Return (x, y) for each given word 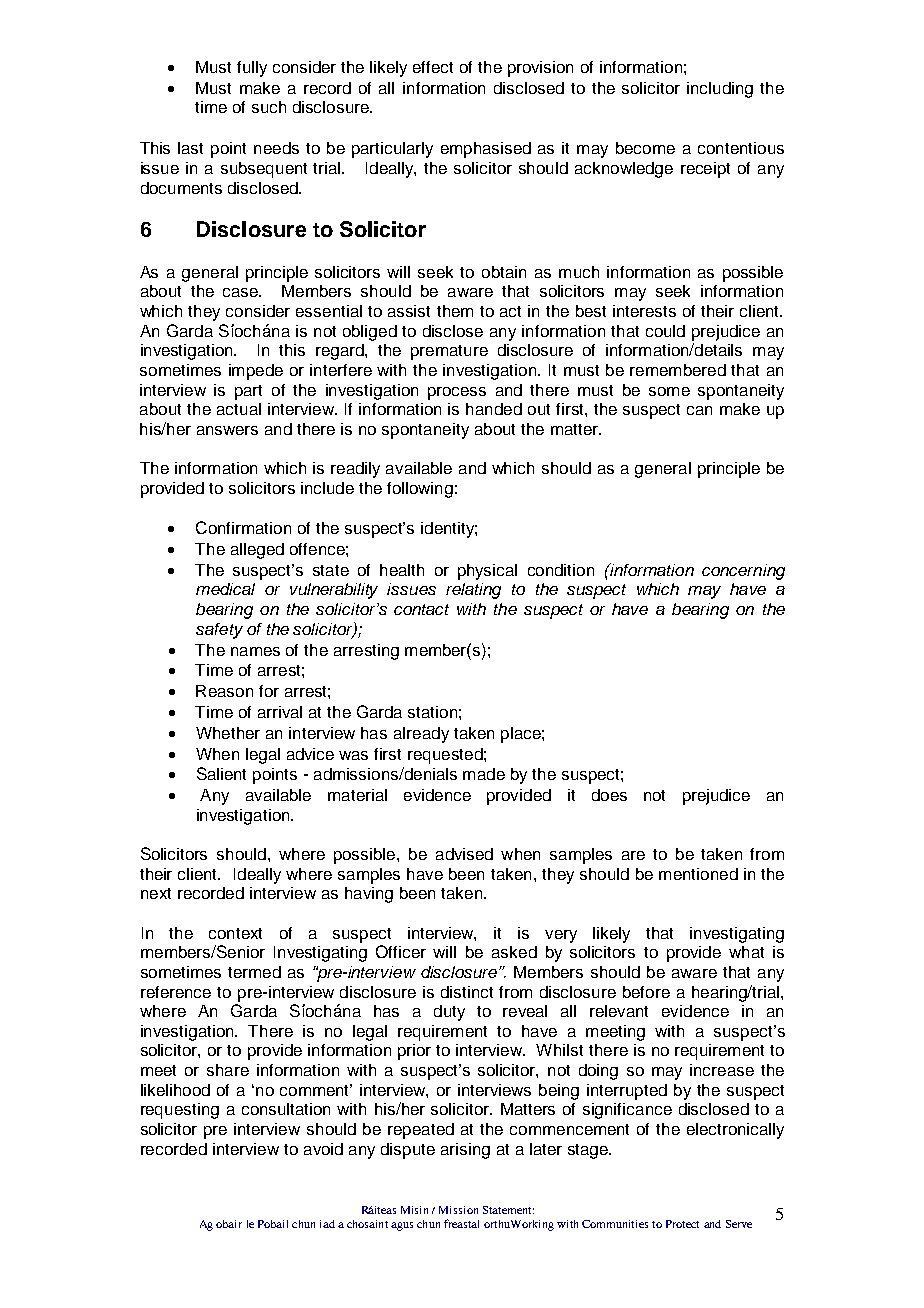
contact (421, 609)
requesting (180, 1111)
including (720, 90)
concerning (743, 572)
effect (433, 67)
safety (219, 631)
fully (252, 69)
